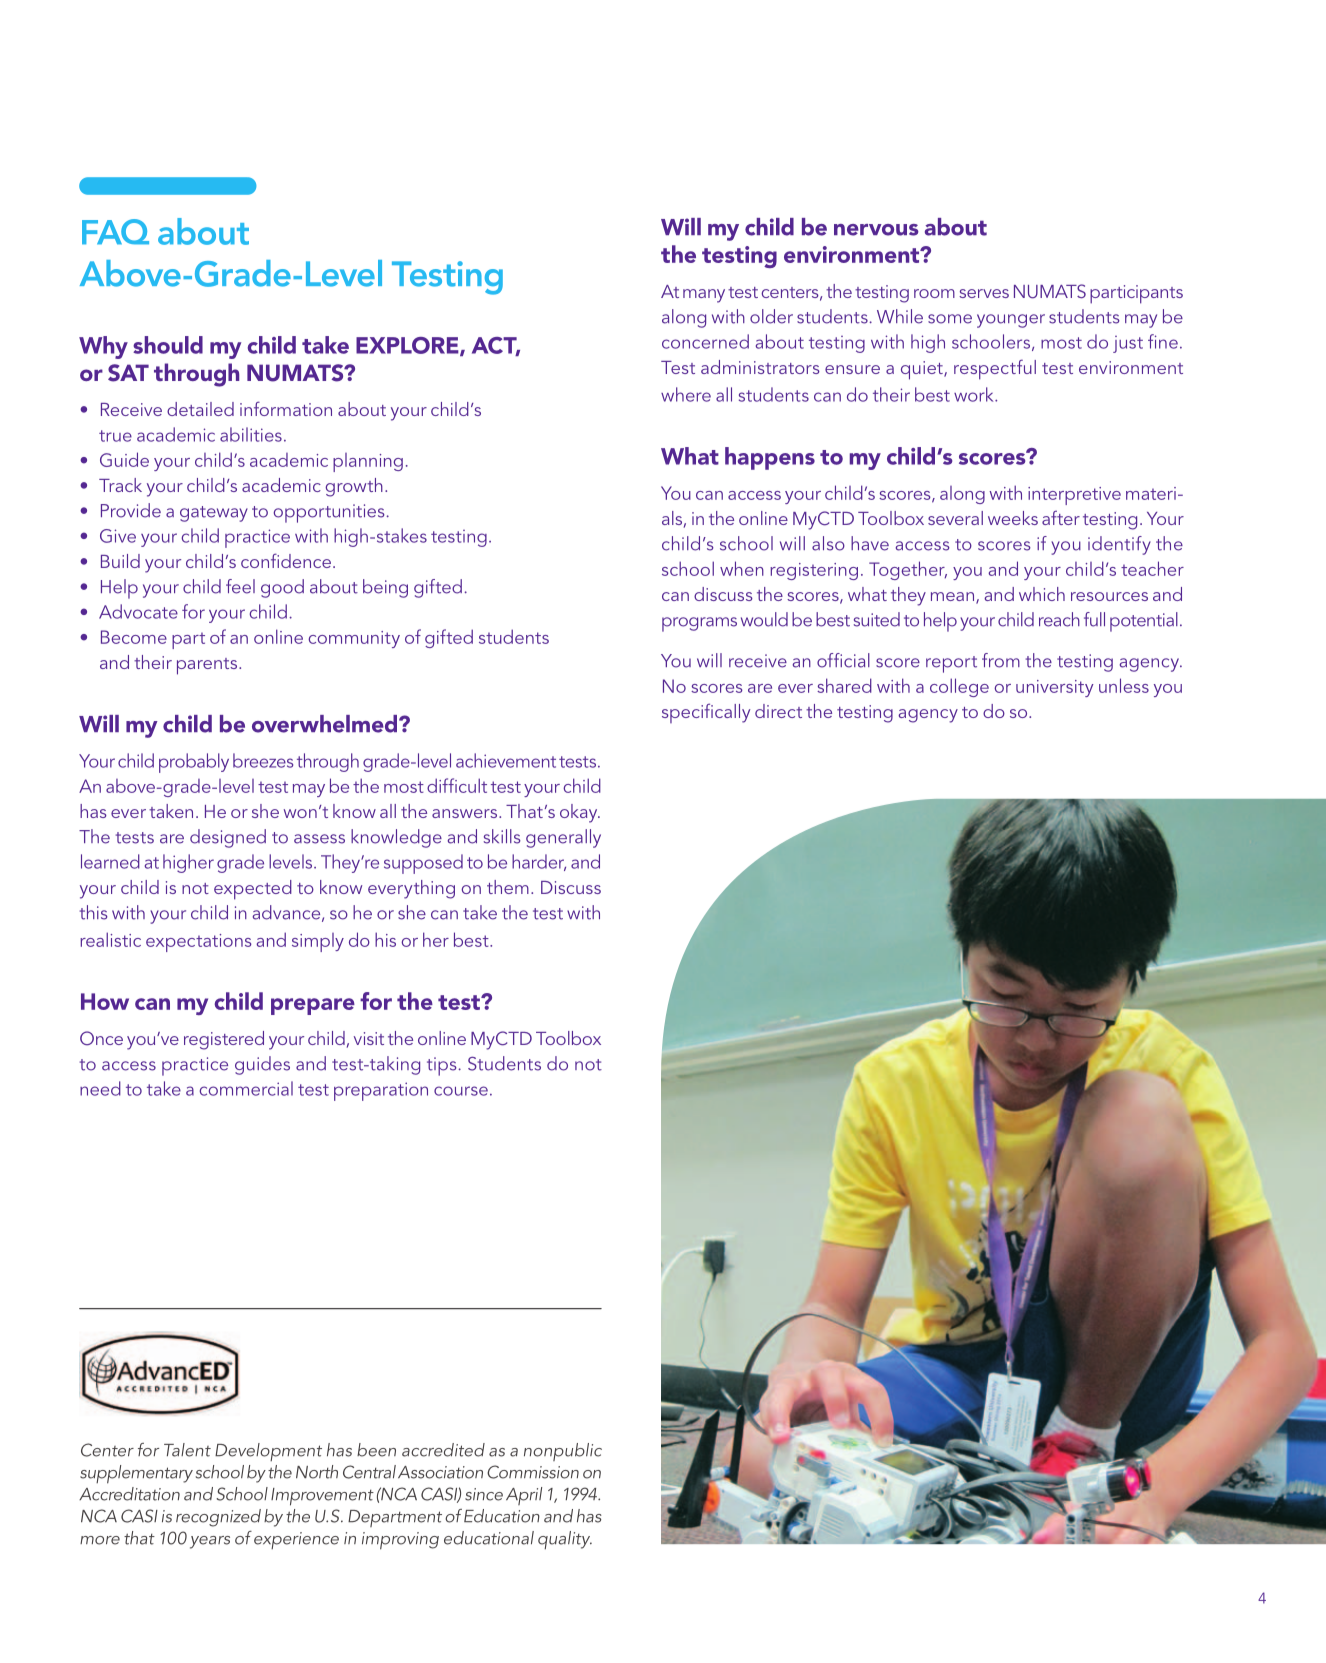 The width and height of the page is (1326, 1663). What do you see at coordinates (1055, 688) in the page?
I see `university` at bounding box center [1055, 688].
